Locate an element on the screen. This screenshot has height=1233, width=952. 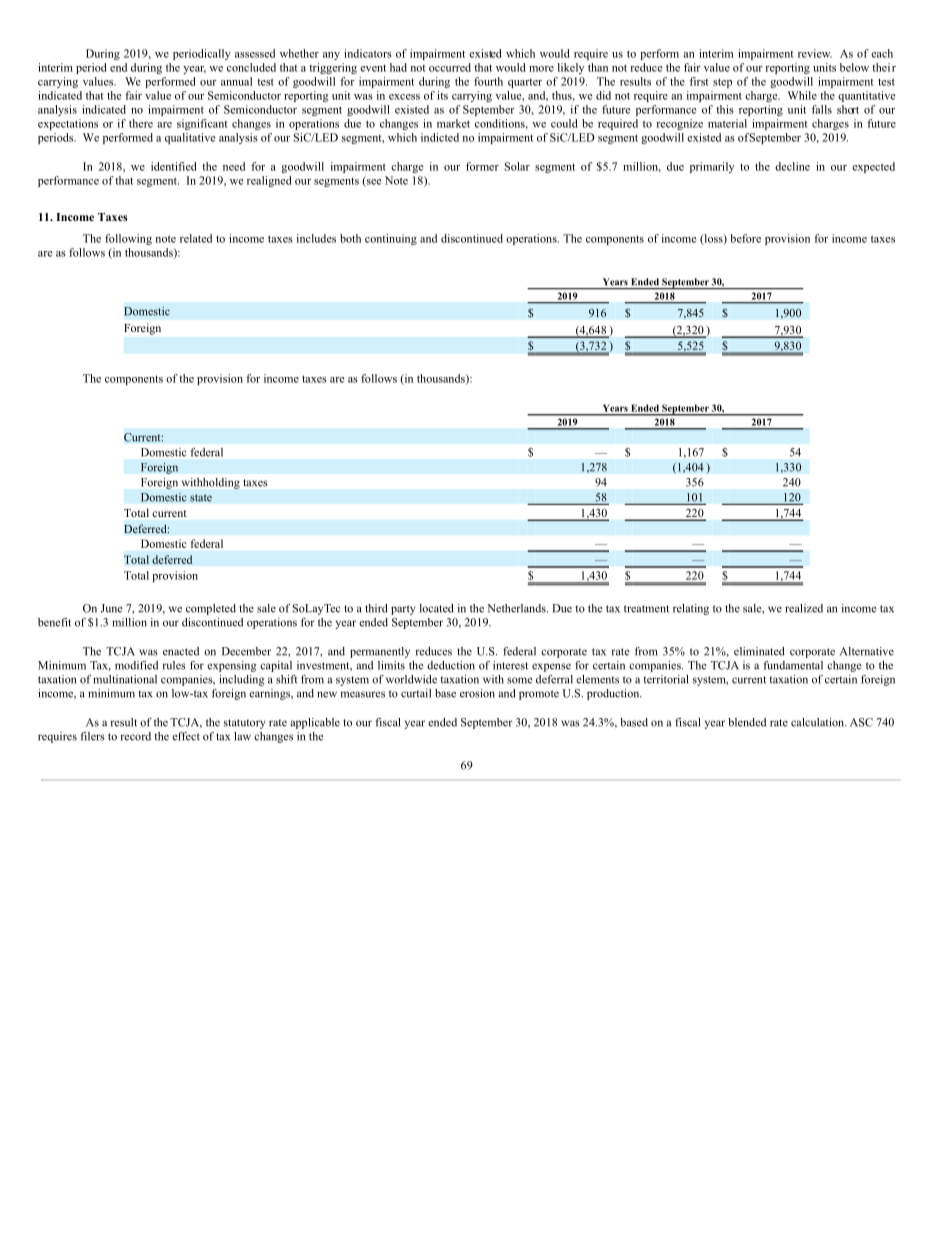
record is located at coordinates (135, 736).
